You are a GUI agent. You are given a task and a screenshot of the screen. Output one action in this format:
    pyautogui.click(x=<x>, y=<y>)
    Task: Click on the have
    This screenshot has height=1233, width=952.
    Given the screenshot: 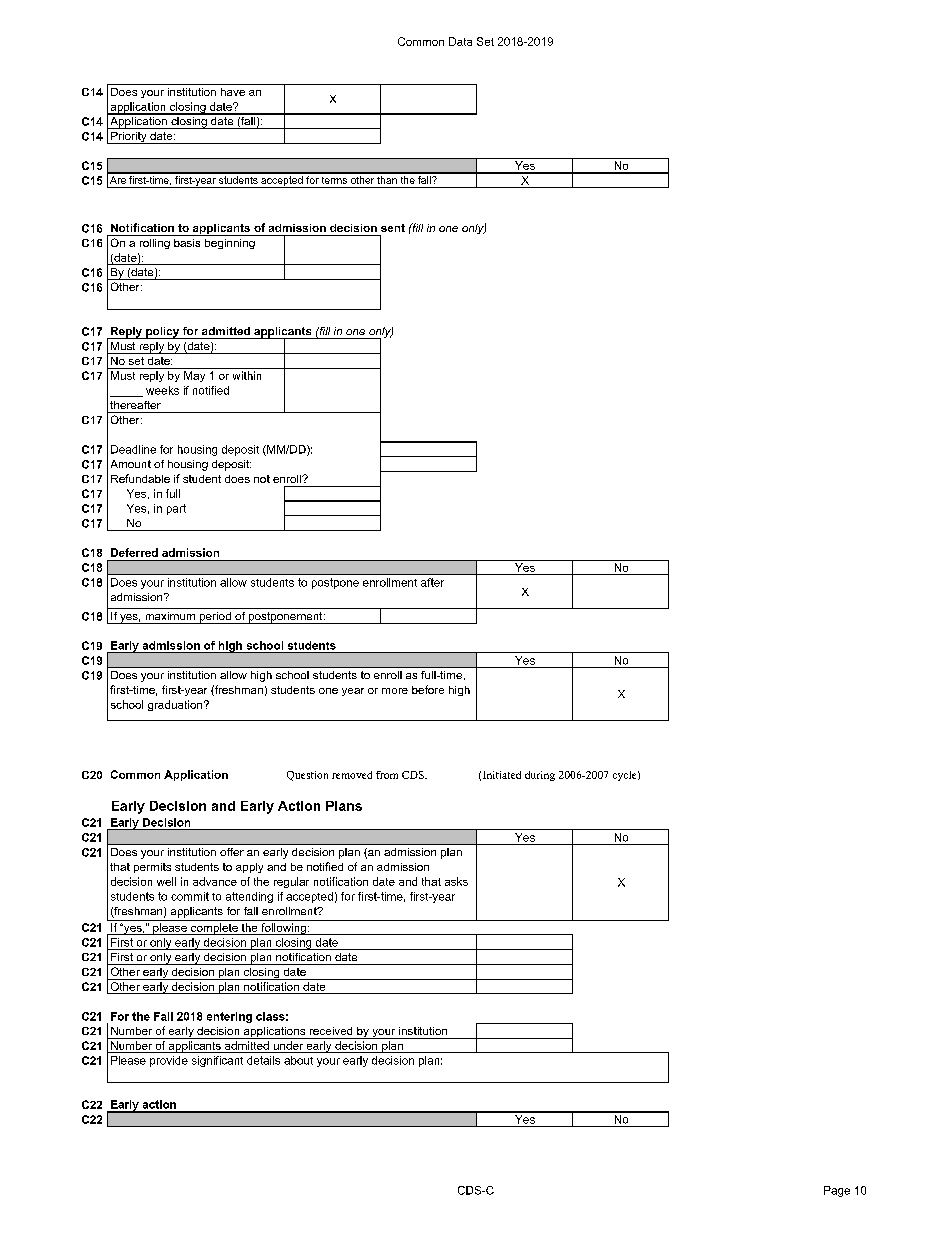 What is the action you would take?
    pyautogui.click(x=233, y=92)
